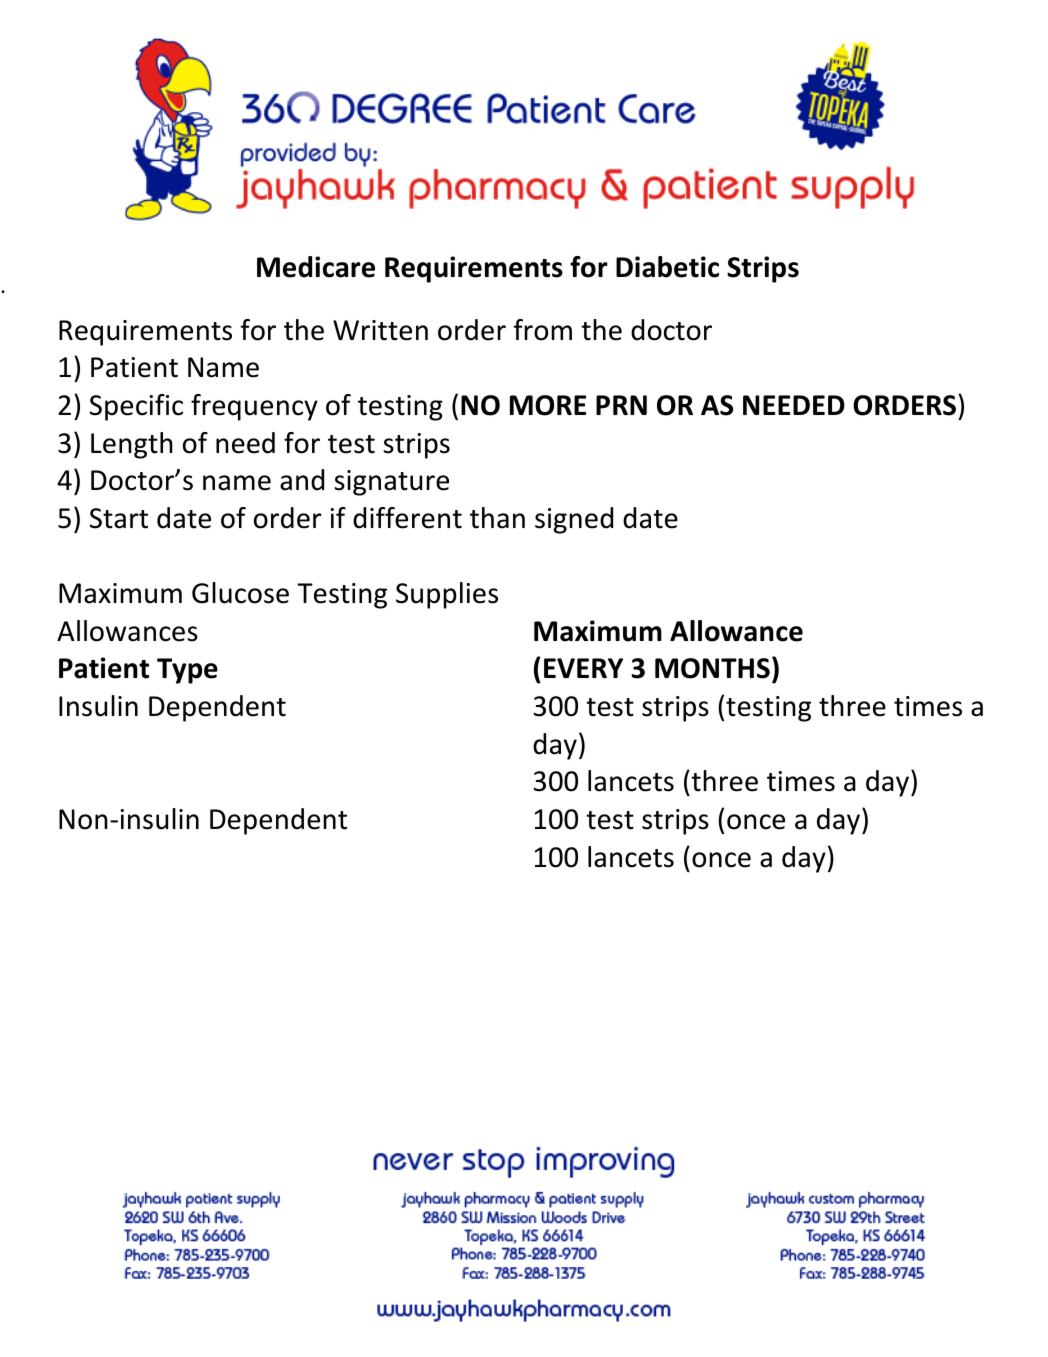 This screenshot has height=1357, width=1048. Describe the element at coordinates (316, 267) in the screenshot. I see `Medicare` at that location.
